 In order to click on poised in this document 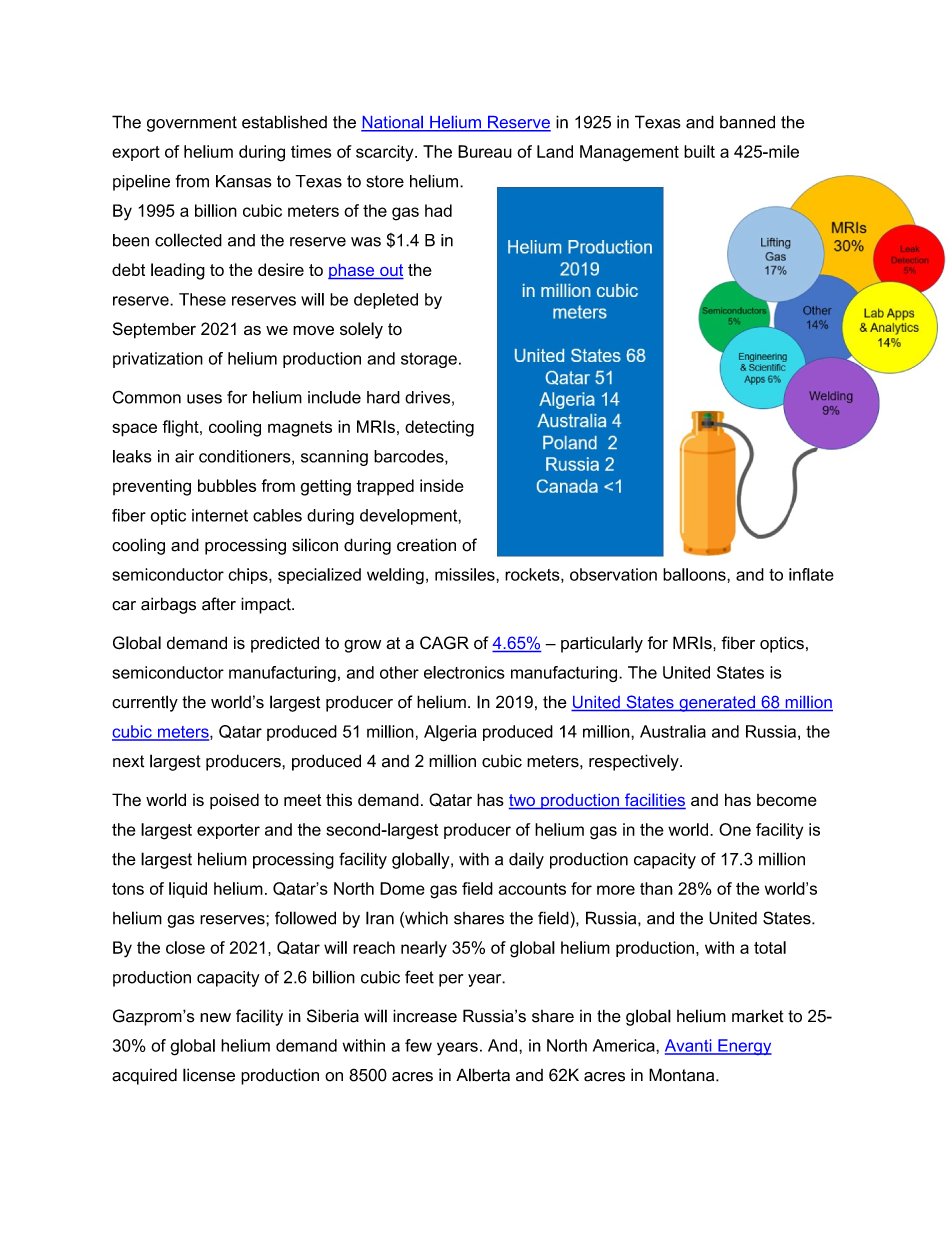, I will do `click(234, 801)`.
